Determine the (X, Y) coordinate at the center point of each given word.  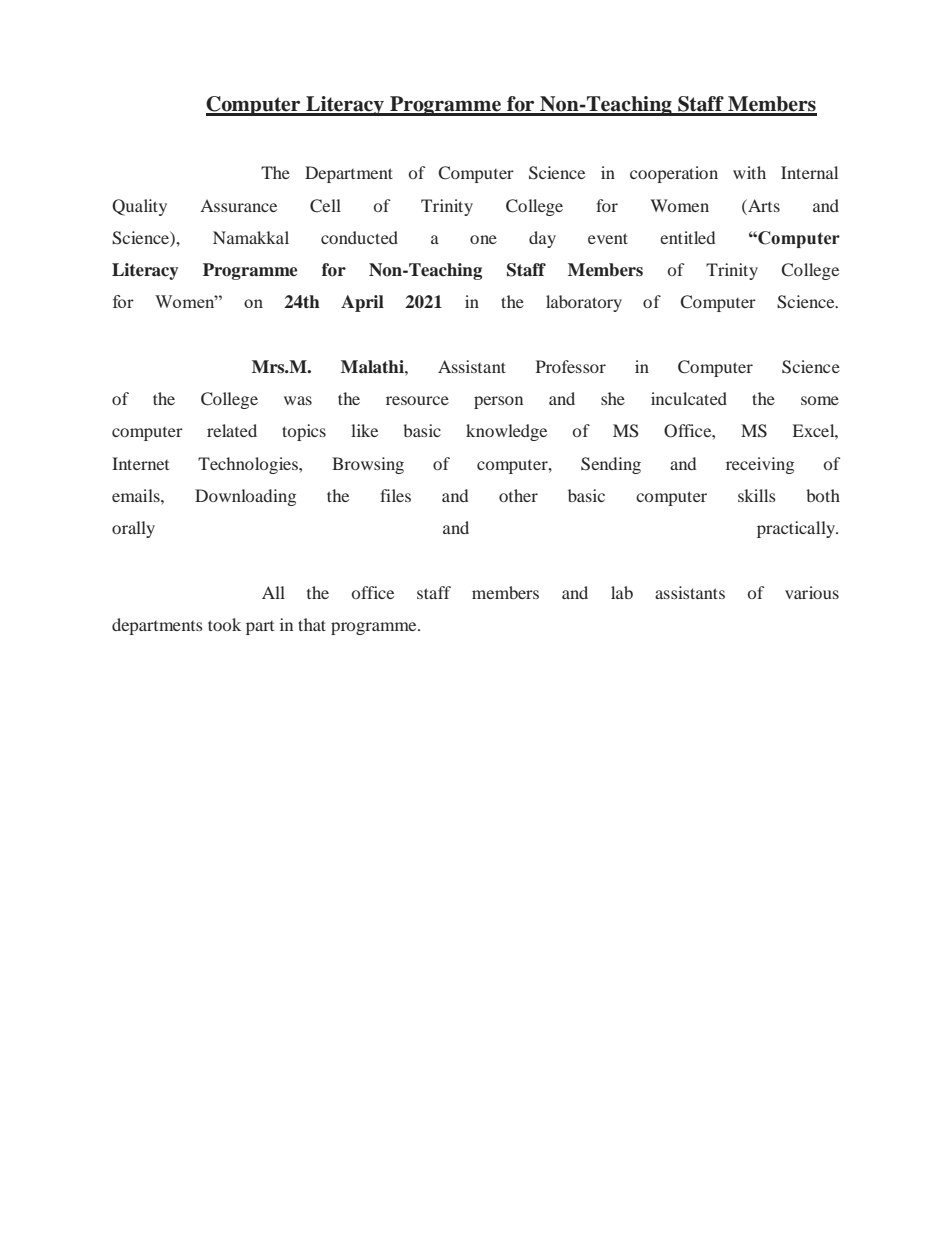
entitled (687, 237)
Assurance (238, 206)
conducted (359, 237)
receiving (760, 465)
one (483, 239)
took (224, 624)
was (298, 400)
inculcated (689, 398)
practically (797, 529)
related (232, 430)
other (518, 495)
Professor (571, 366)
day (542, 239)
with (749, 172)
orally (133, 529)
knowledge (506, 432)
